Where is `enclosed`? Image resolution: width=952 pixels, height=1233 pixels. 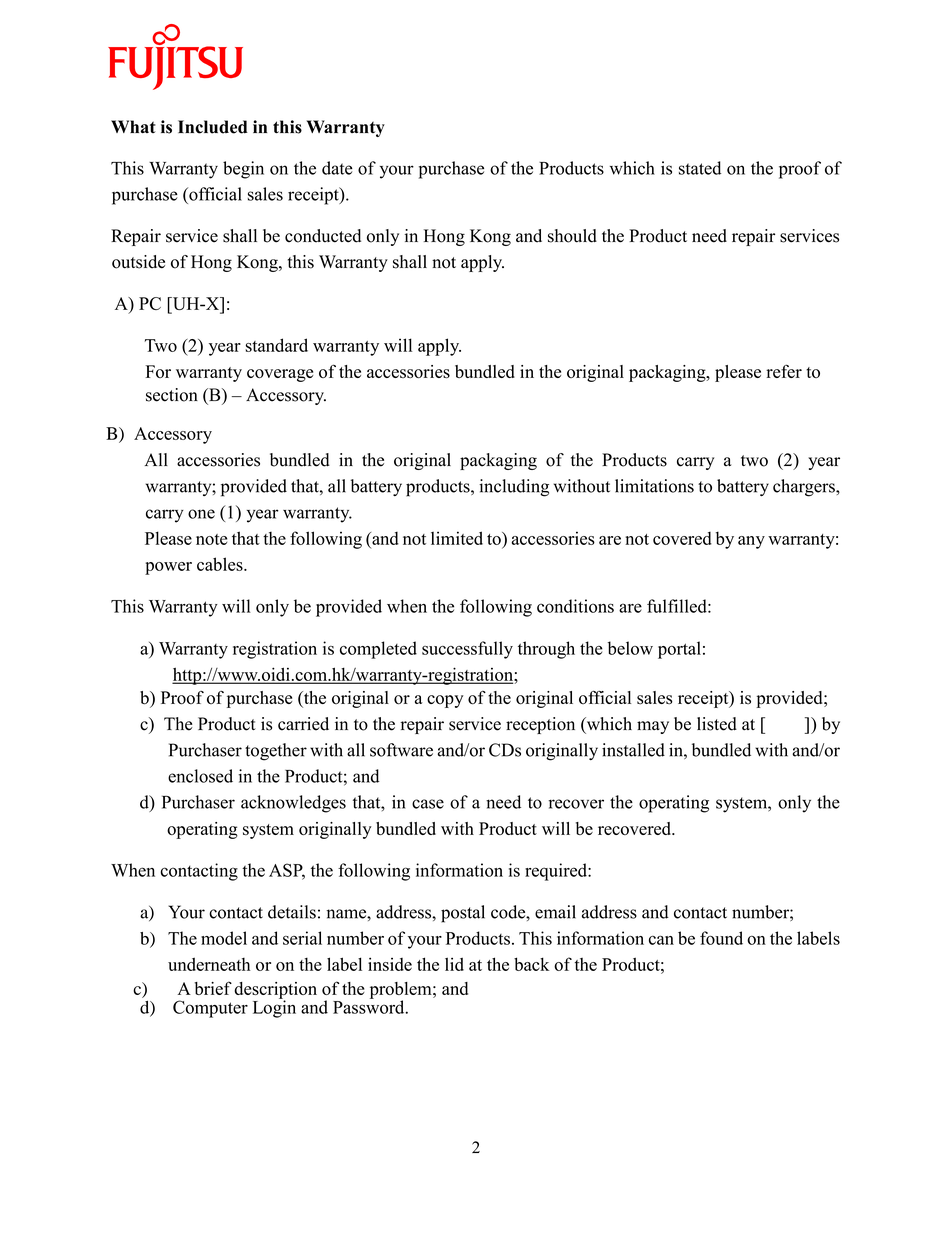 enclosed is located at coordinates (200, 776).
